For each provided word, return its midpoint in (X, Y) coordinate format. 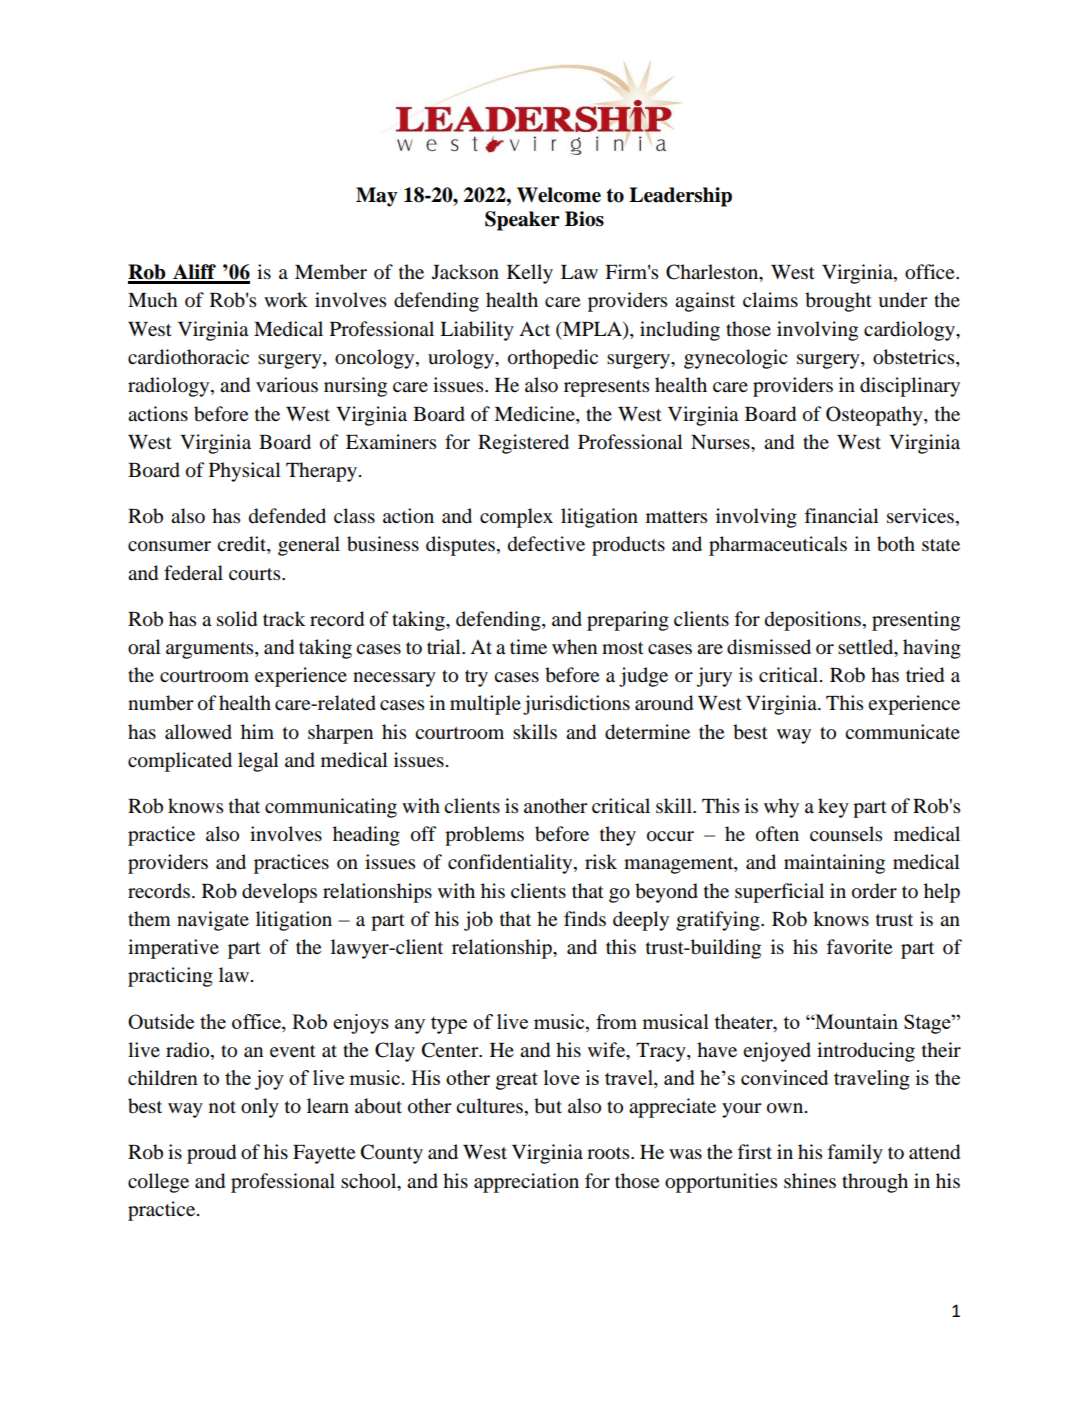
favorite (859, 947)
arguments (211, 650)
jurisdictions (576, 705)
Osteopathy (875, 416)
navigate (213, 921)
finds (585, 919)
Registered (523, 444)
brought (838, 302)
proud (211, 1154)
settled (867, 648)
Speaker (522, 221)
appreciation (526, 1183)
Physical (245, 472)
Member (331, 272)
